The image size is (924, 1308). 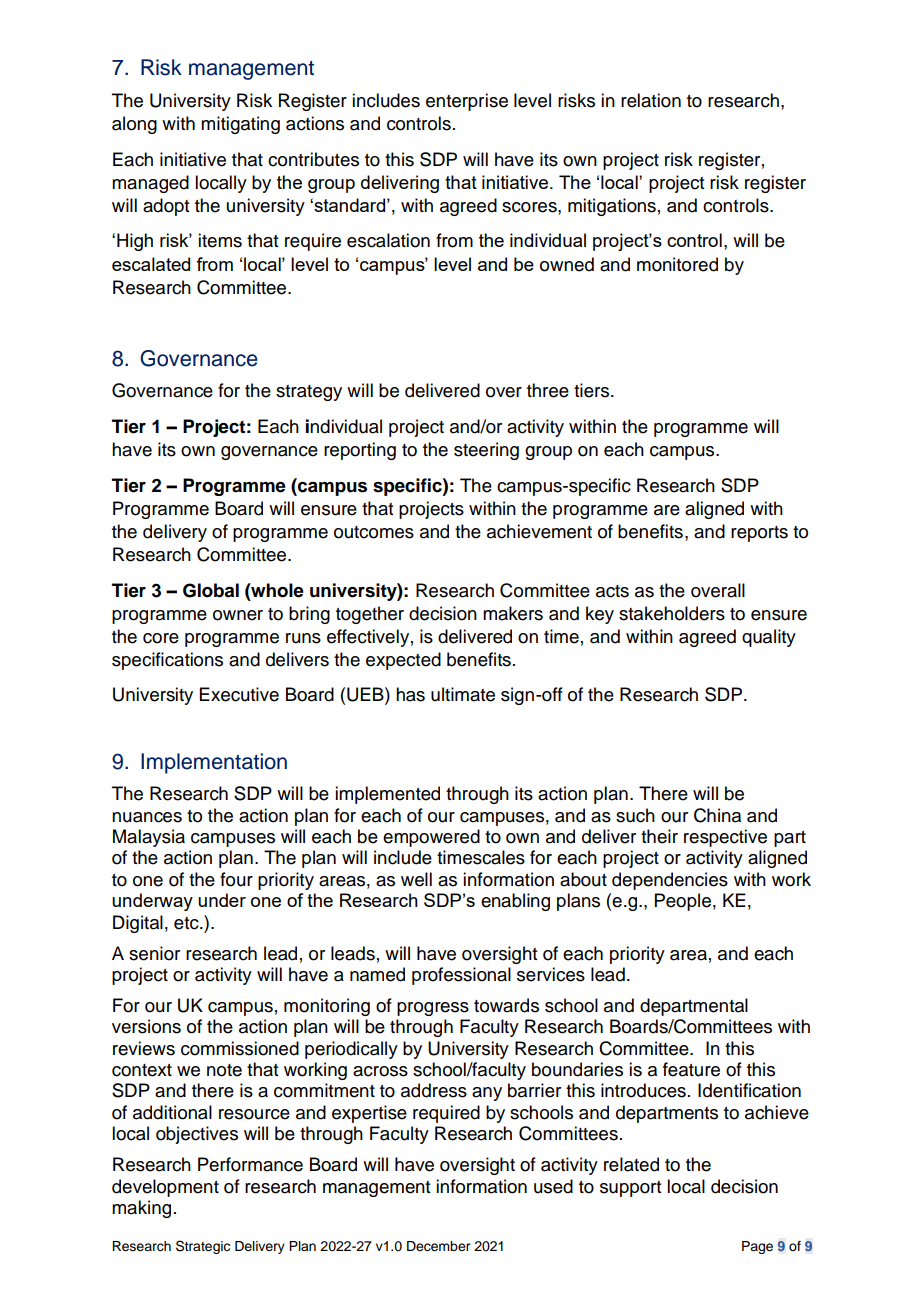 What do you see at coordinates (463, 694) in the page?
I see `ultimate` at bounding box center [463, 694].
